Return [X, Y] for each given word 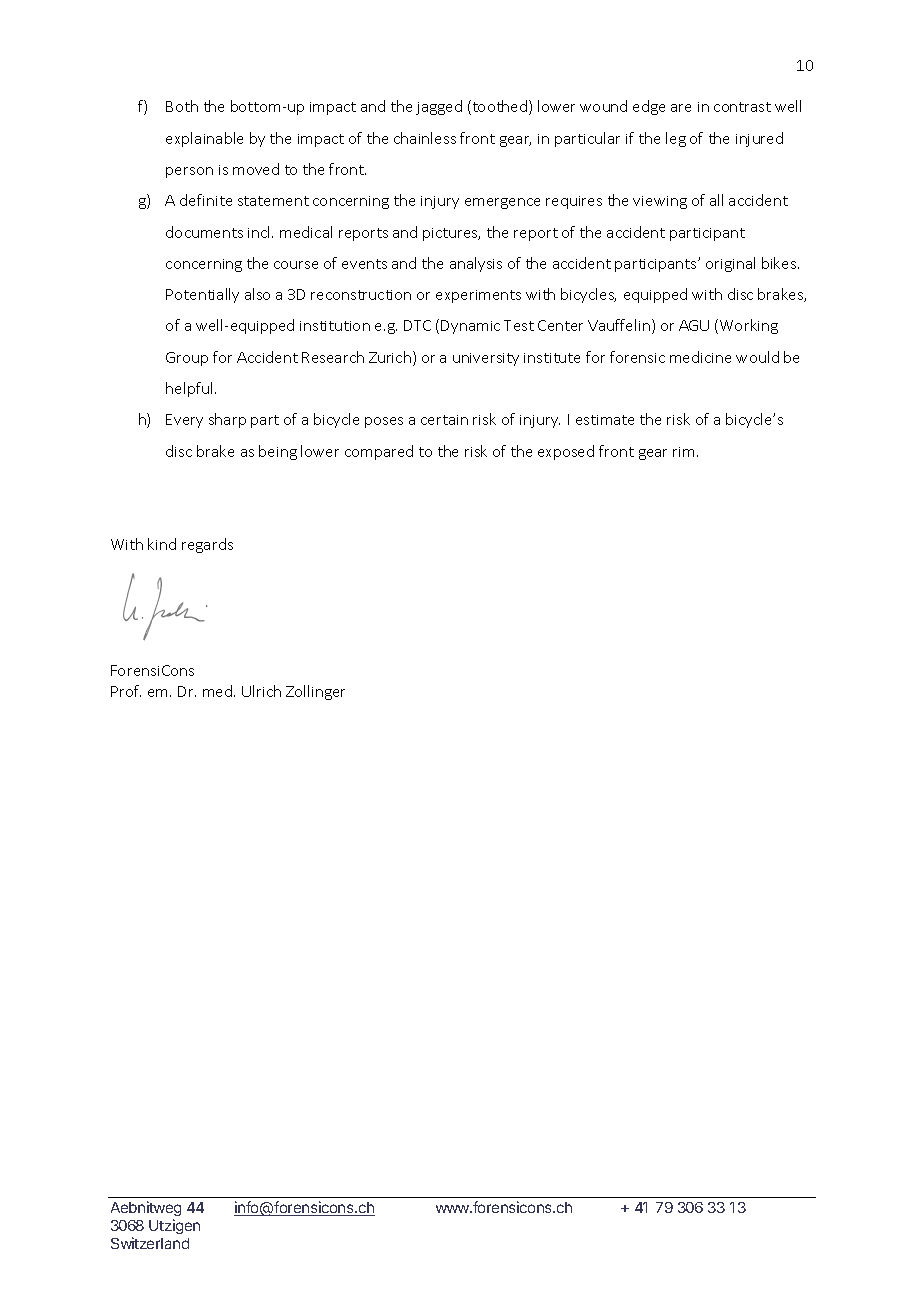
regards [207, 545]
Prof [126, 691]
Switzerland [150, 1243]
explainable [204, 139]
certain [444, 420]
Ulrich [261, 691]
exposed [566, 452]
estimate [605, 420]
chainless [425, 138]
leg [676, 139]
